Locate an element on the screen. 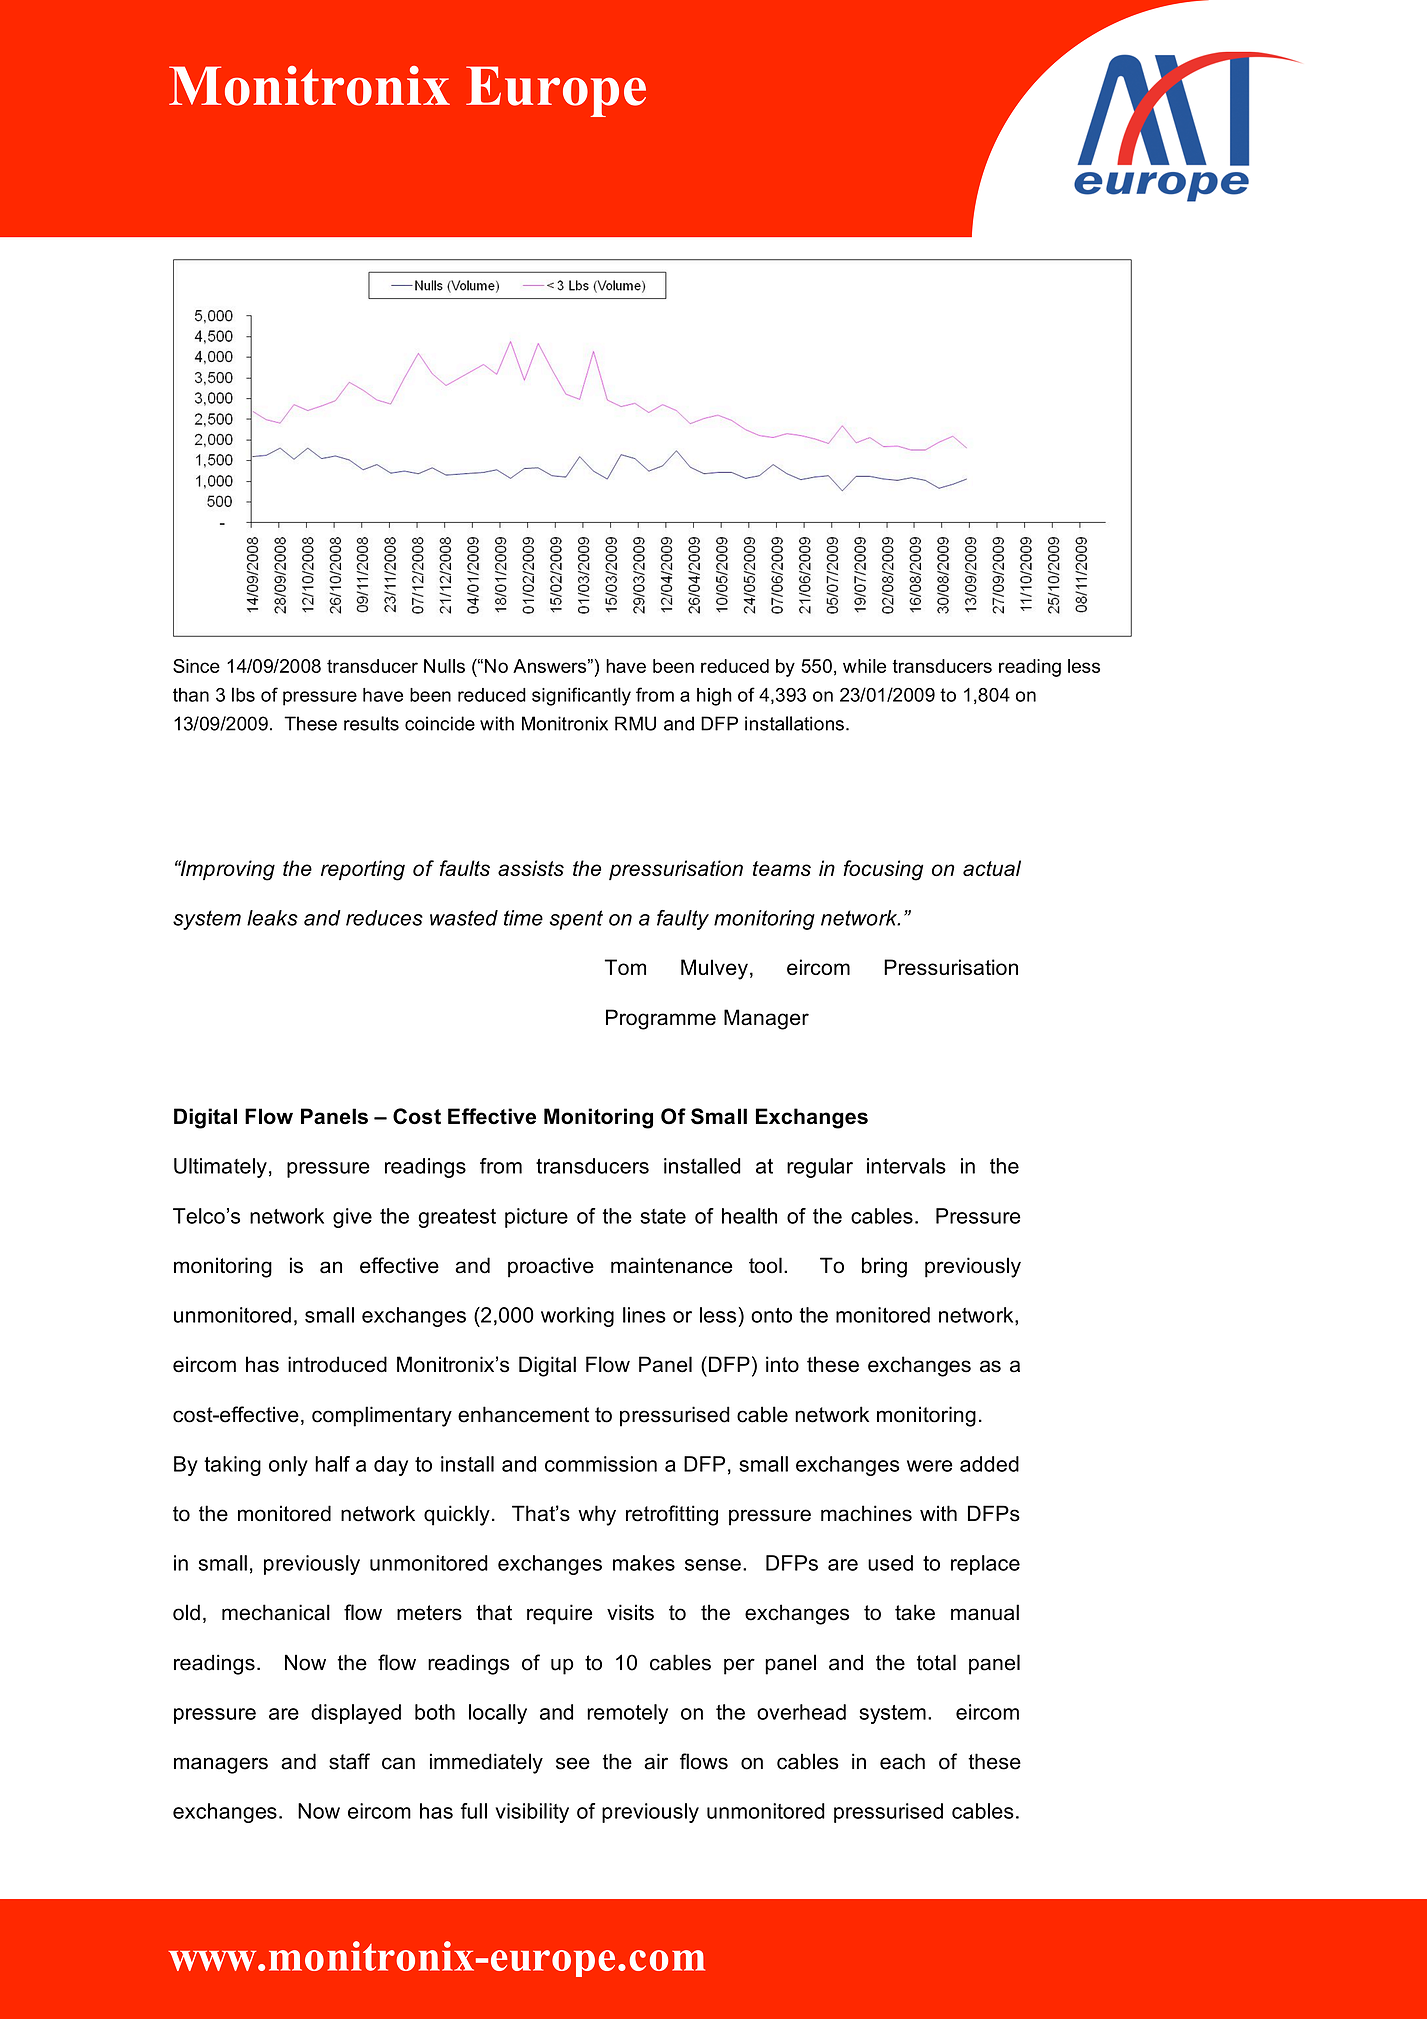 Image resolution: width=1427 pixels, height=2019 pixels. lbs is located at coordinates (243, 694).
